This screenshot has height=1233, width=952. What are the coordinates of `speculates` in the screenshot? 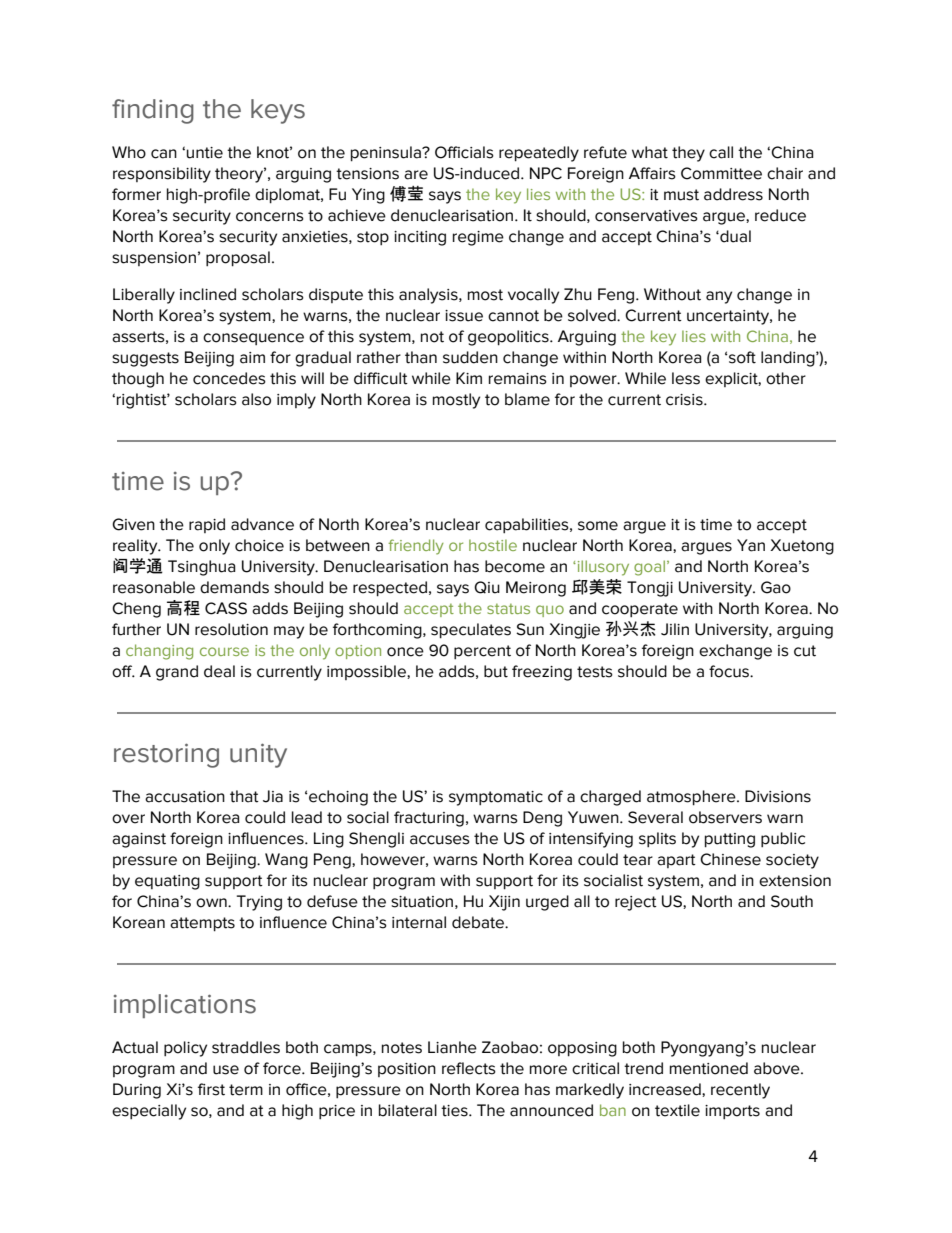 It's located at (471, 631).
